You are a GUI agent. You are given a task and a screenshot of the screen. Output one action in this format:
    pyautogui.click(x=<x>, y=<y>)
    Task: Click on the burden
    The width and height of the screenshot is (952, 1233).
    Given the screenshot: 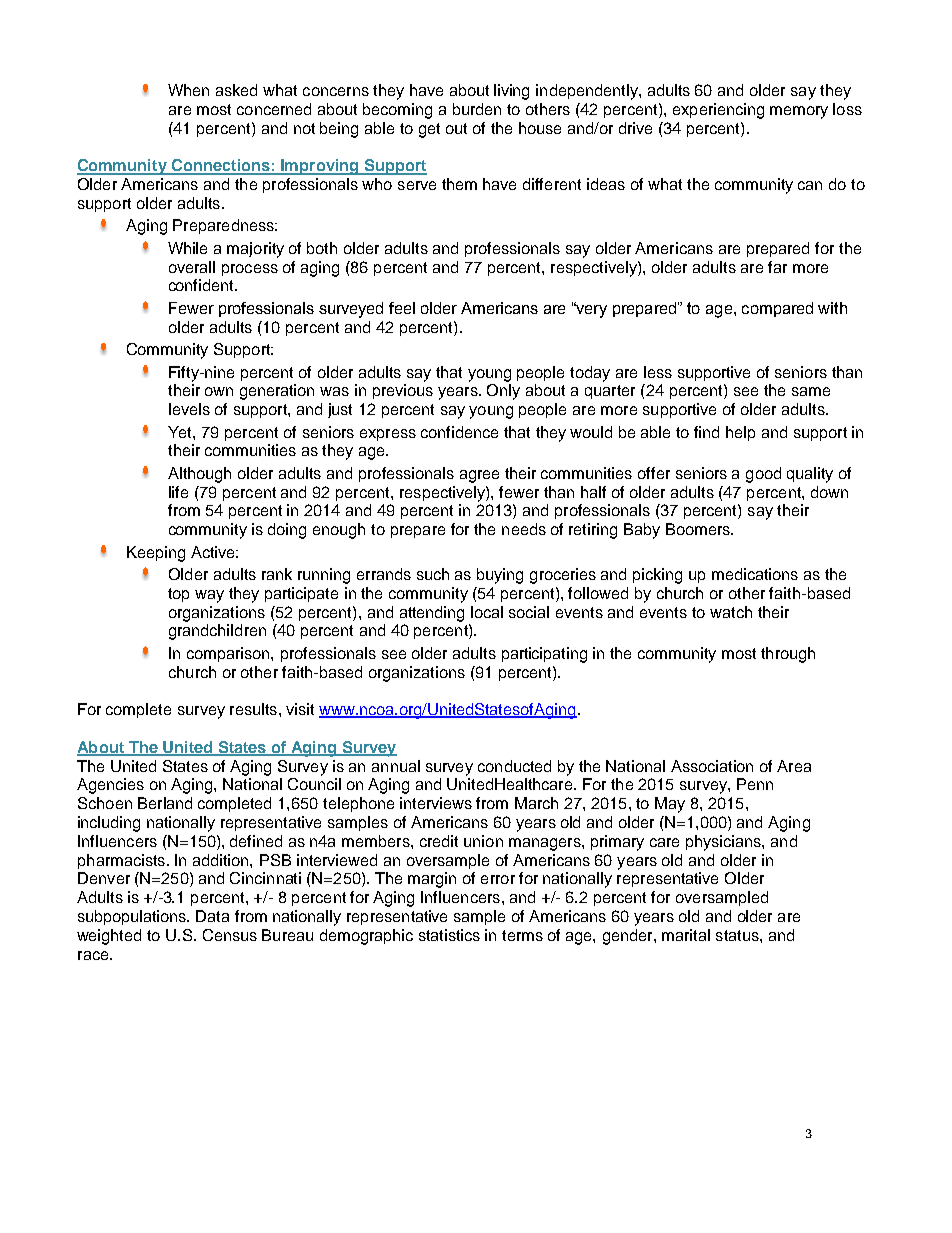 What is the action you would take?
    pyautogui.click(x=477, y=109)
